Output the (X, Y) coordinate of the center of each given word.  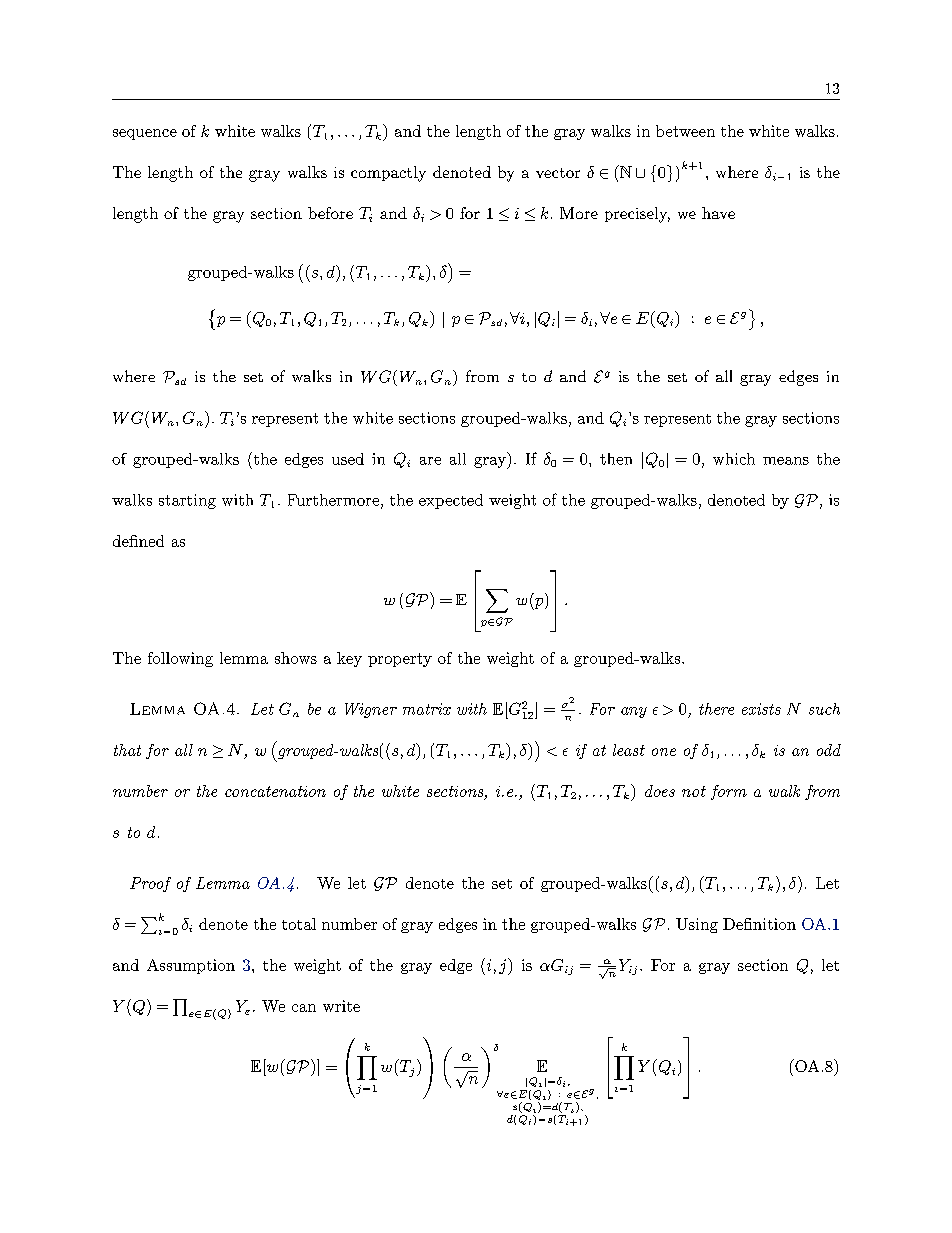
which (734, 459)
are (430, 461)
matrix (427, 709)
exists (761, 709)
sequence (145, 134)
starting (187, 501)
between (685, 131)
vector (558, 173)
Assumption (191, 966)
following (180, 659)
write (341, 1006)
